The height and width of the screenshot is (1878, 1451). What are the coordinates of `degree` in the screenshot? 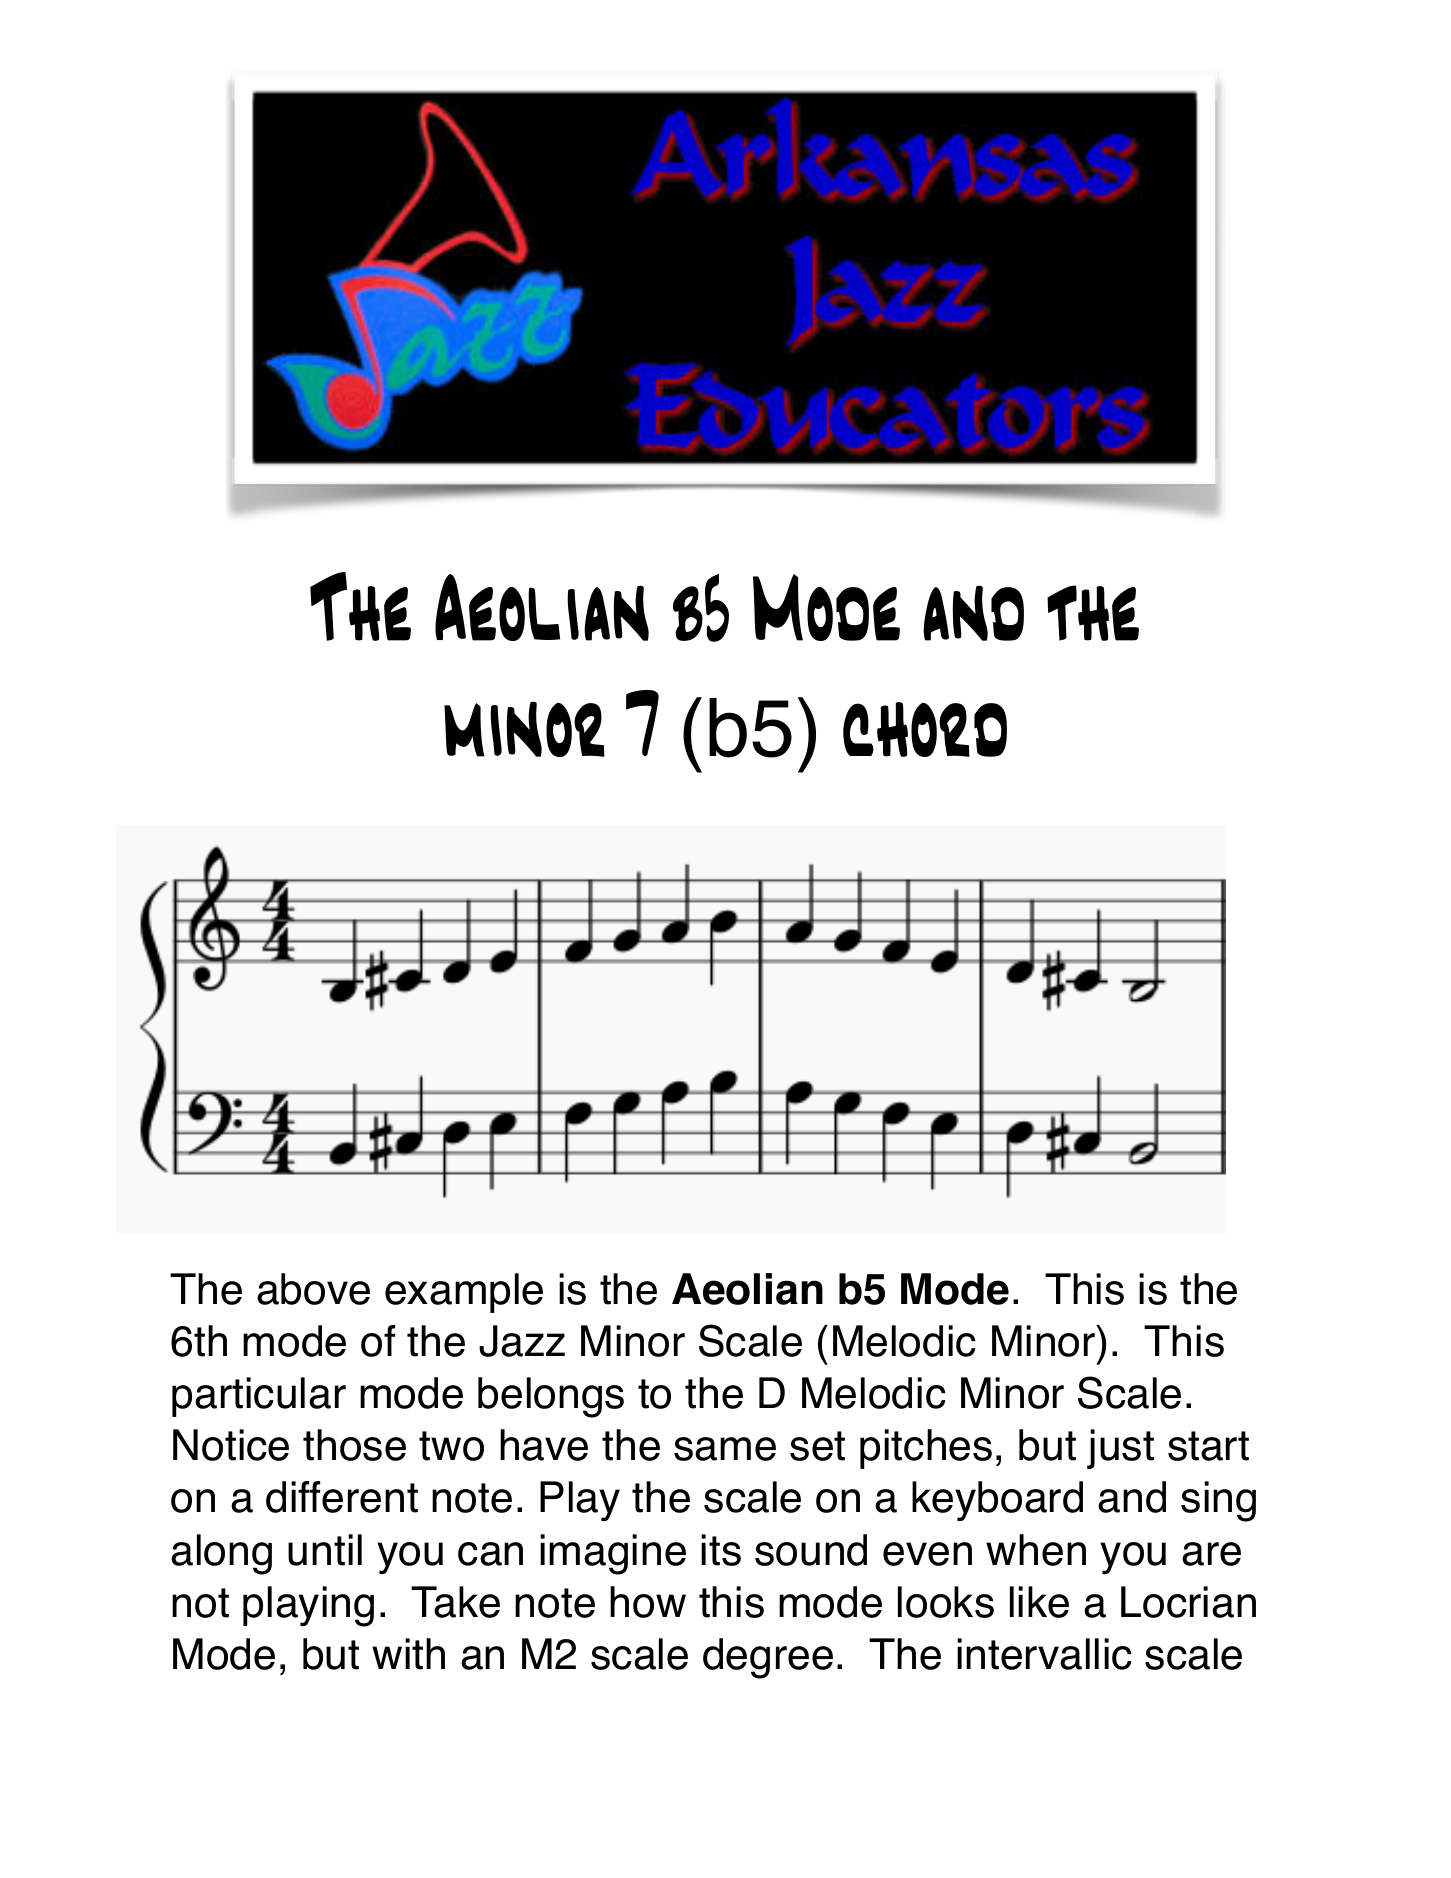 It's located at (768, 1658).
